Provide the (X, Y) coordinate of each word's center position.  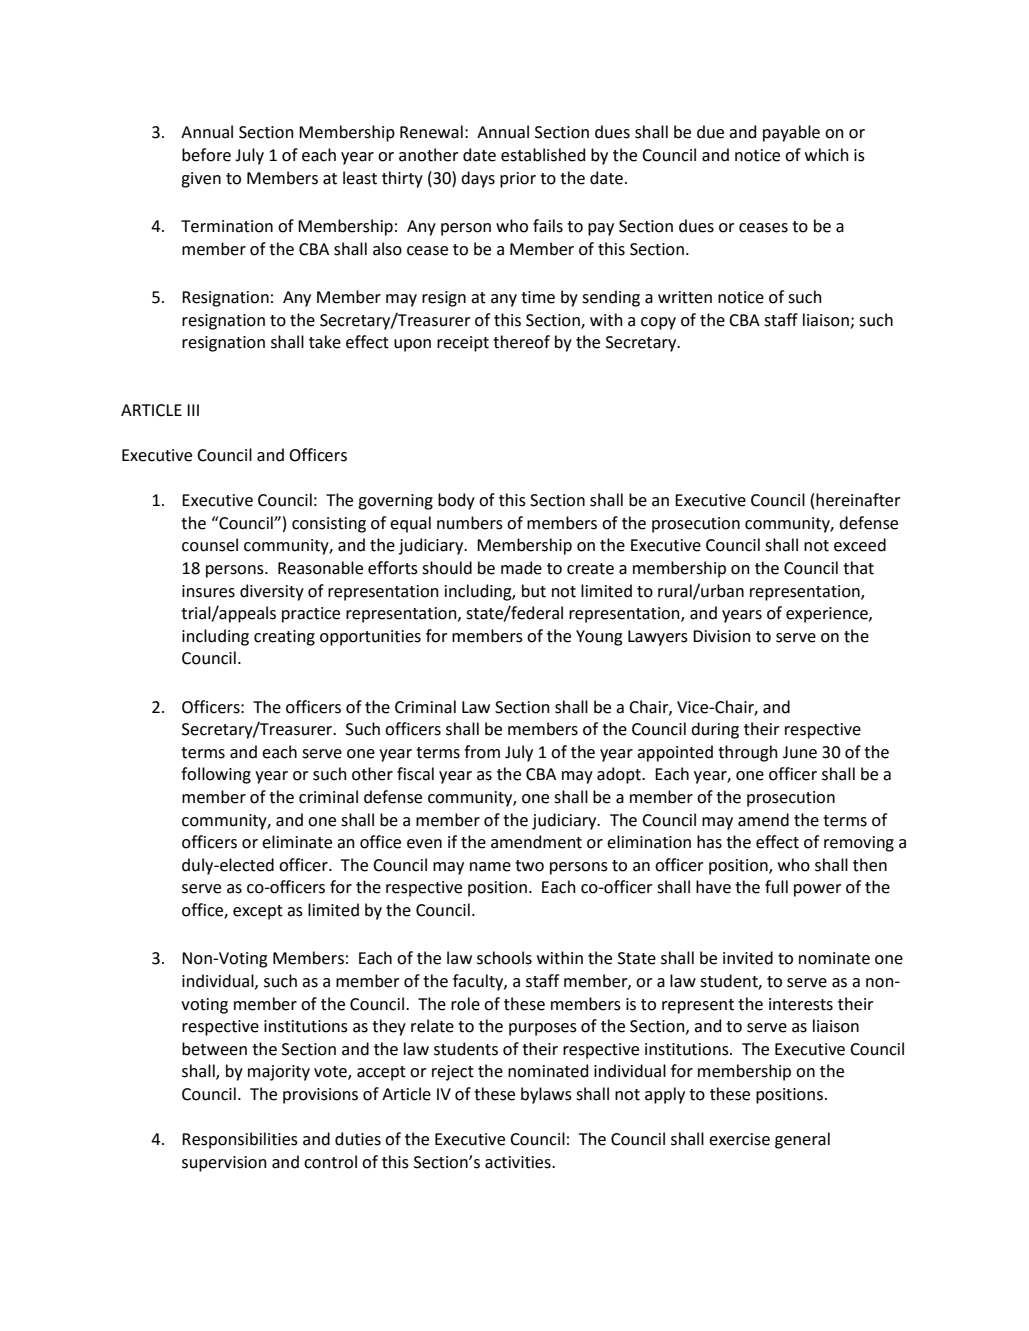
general (802, 1140)
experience (828, 615)
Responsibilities (240, 1140)
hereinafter (858, 500)
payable (791, 133)
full (776, 887)
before (206, 155)
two (529, 866)
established (543, 155)
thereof (521, 342)
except (258, 912)
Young (599, 638)
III (193, 410)
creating (284, 638)
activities (519, 1162)
